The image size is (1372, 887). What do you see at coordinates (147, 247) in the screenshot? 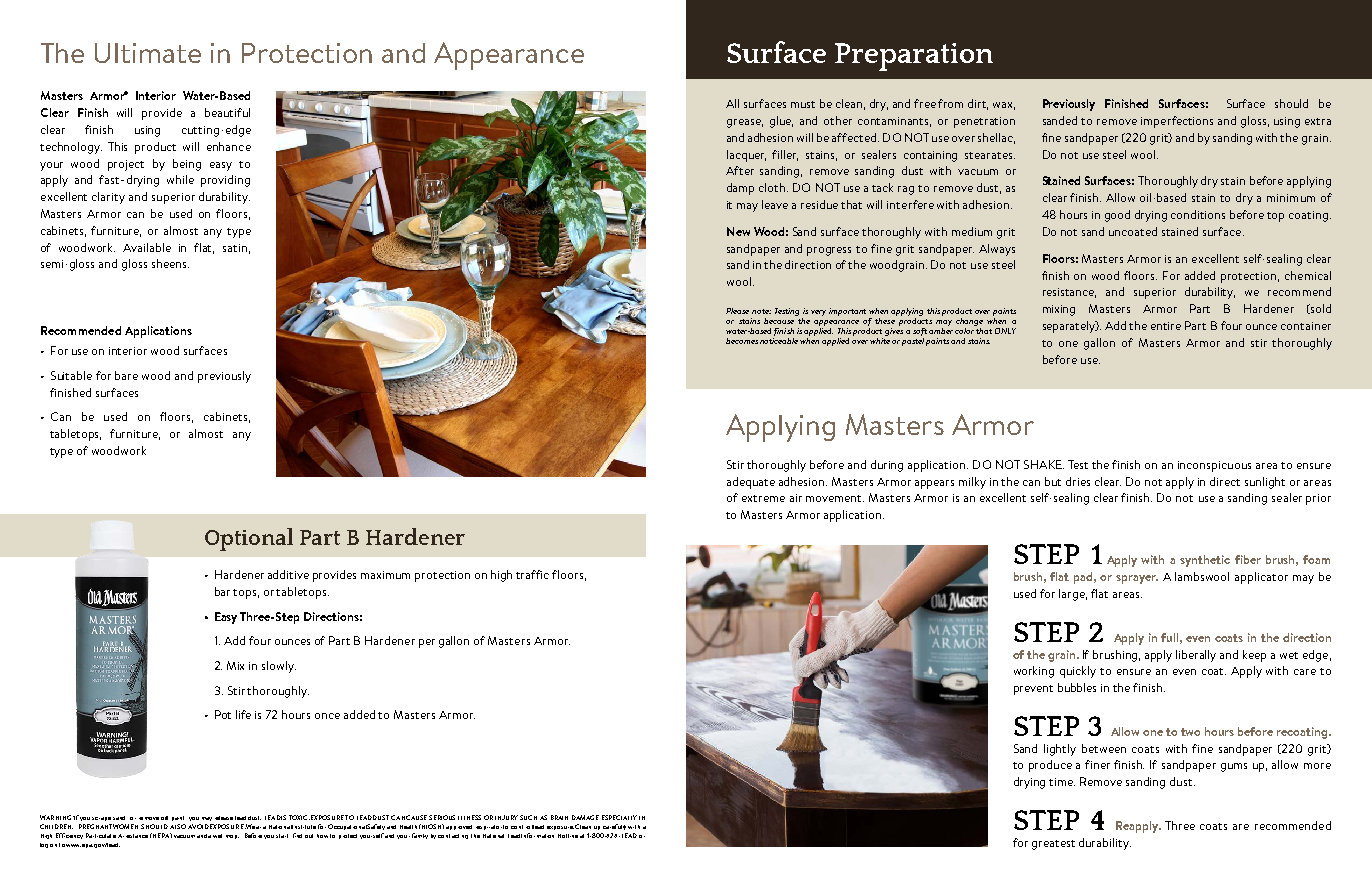
I see `Available` at bounding box center [147, 247].
